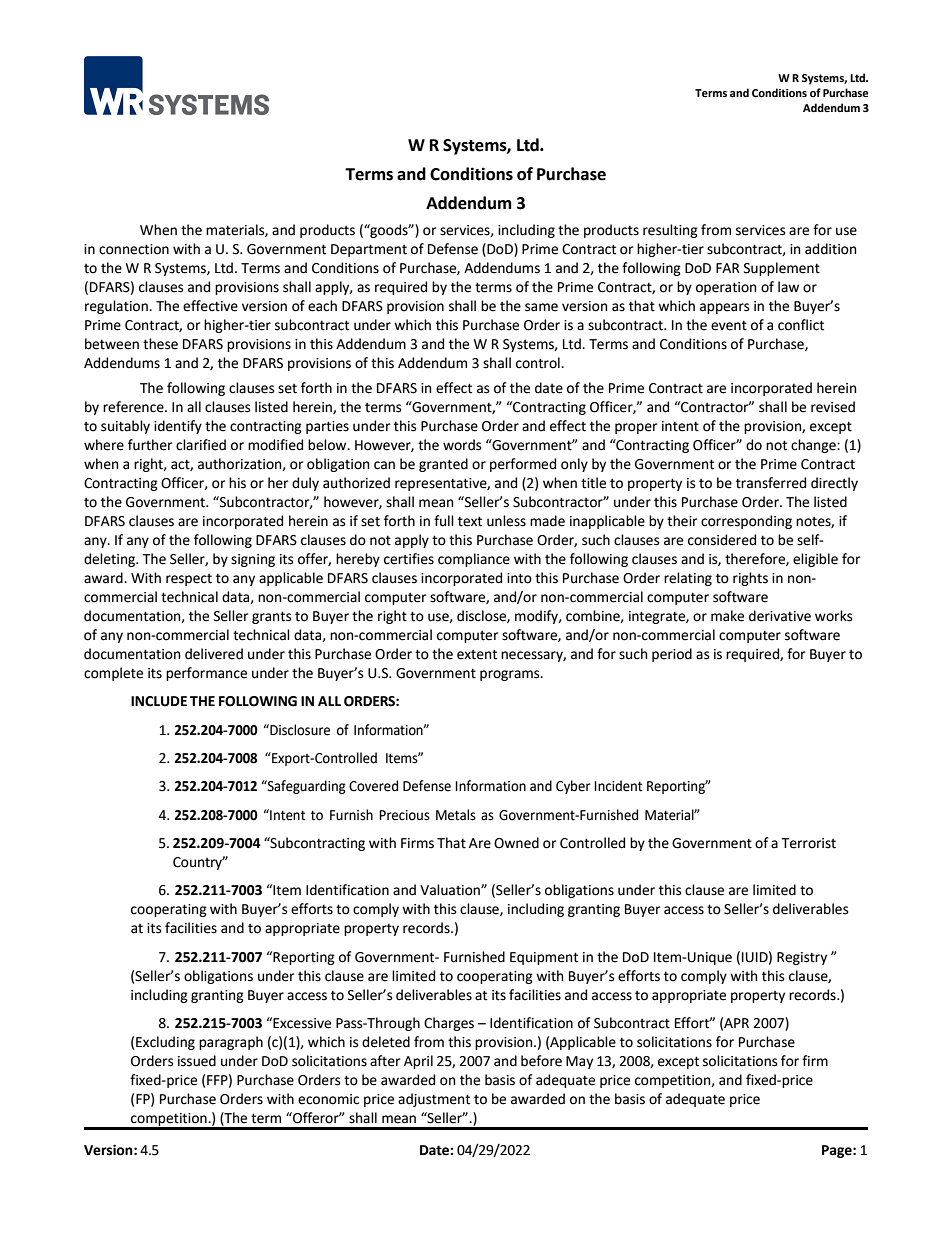 The width and height of the image is (952, 1233). I want to click on corresponding, so click(746, 522).
